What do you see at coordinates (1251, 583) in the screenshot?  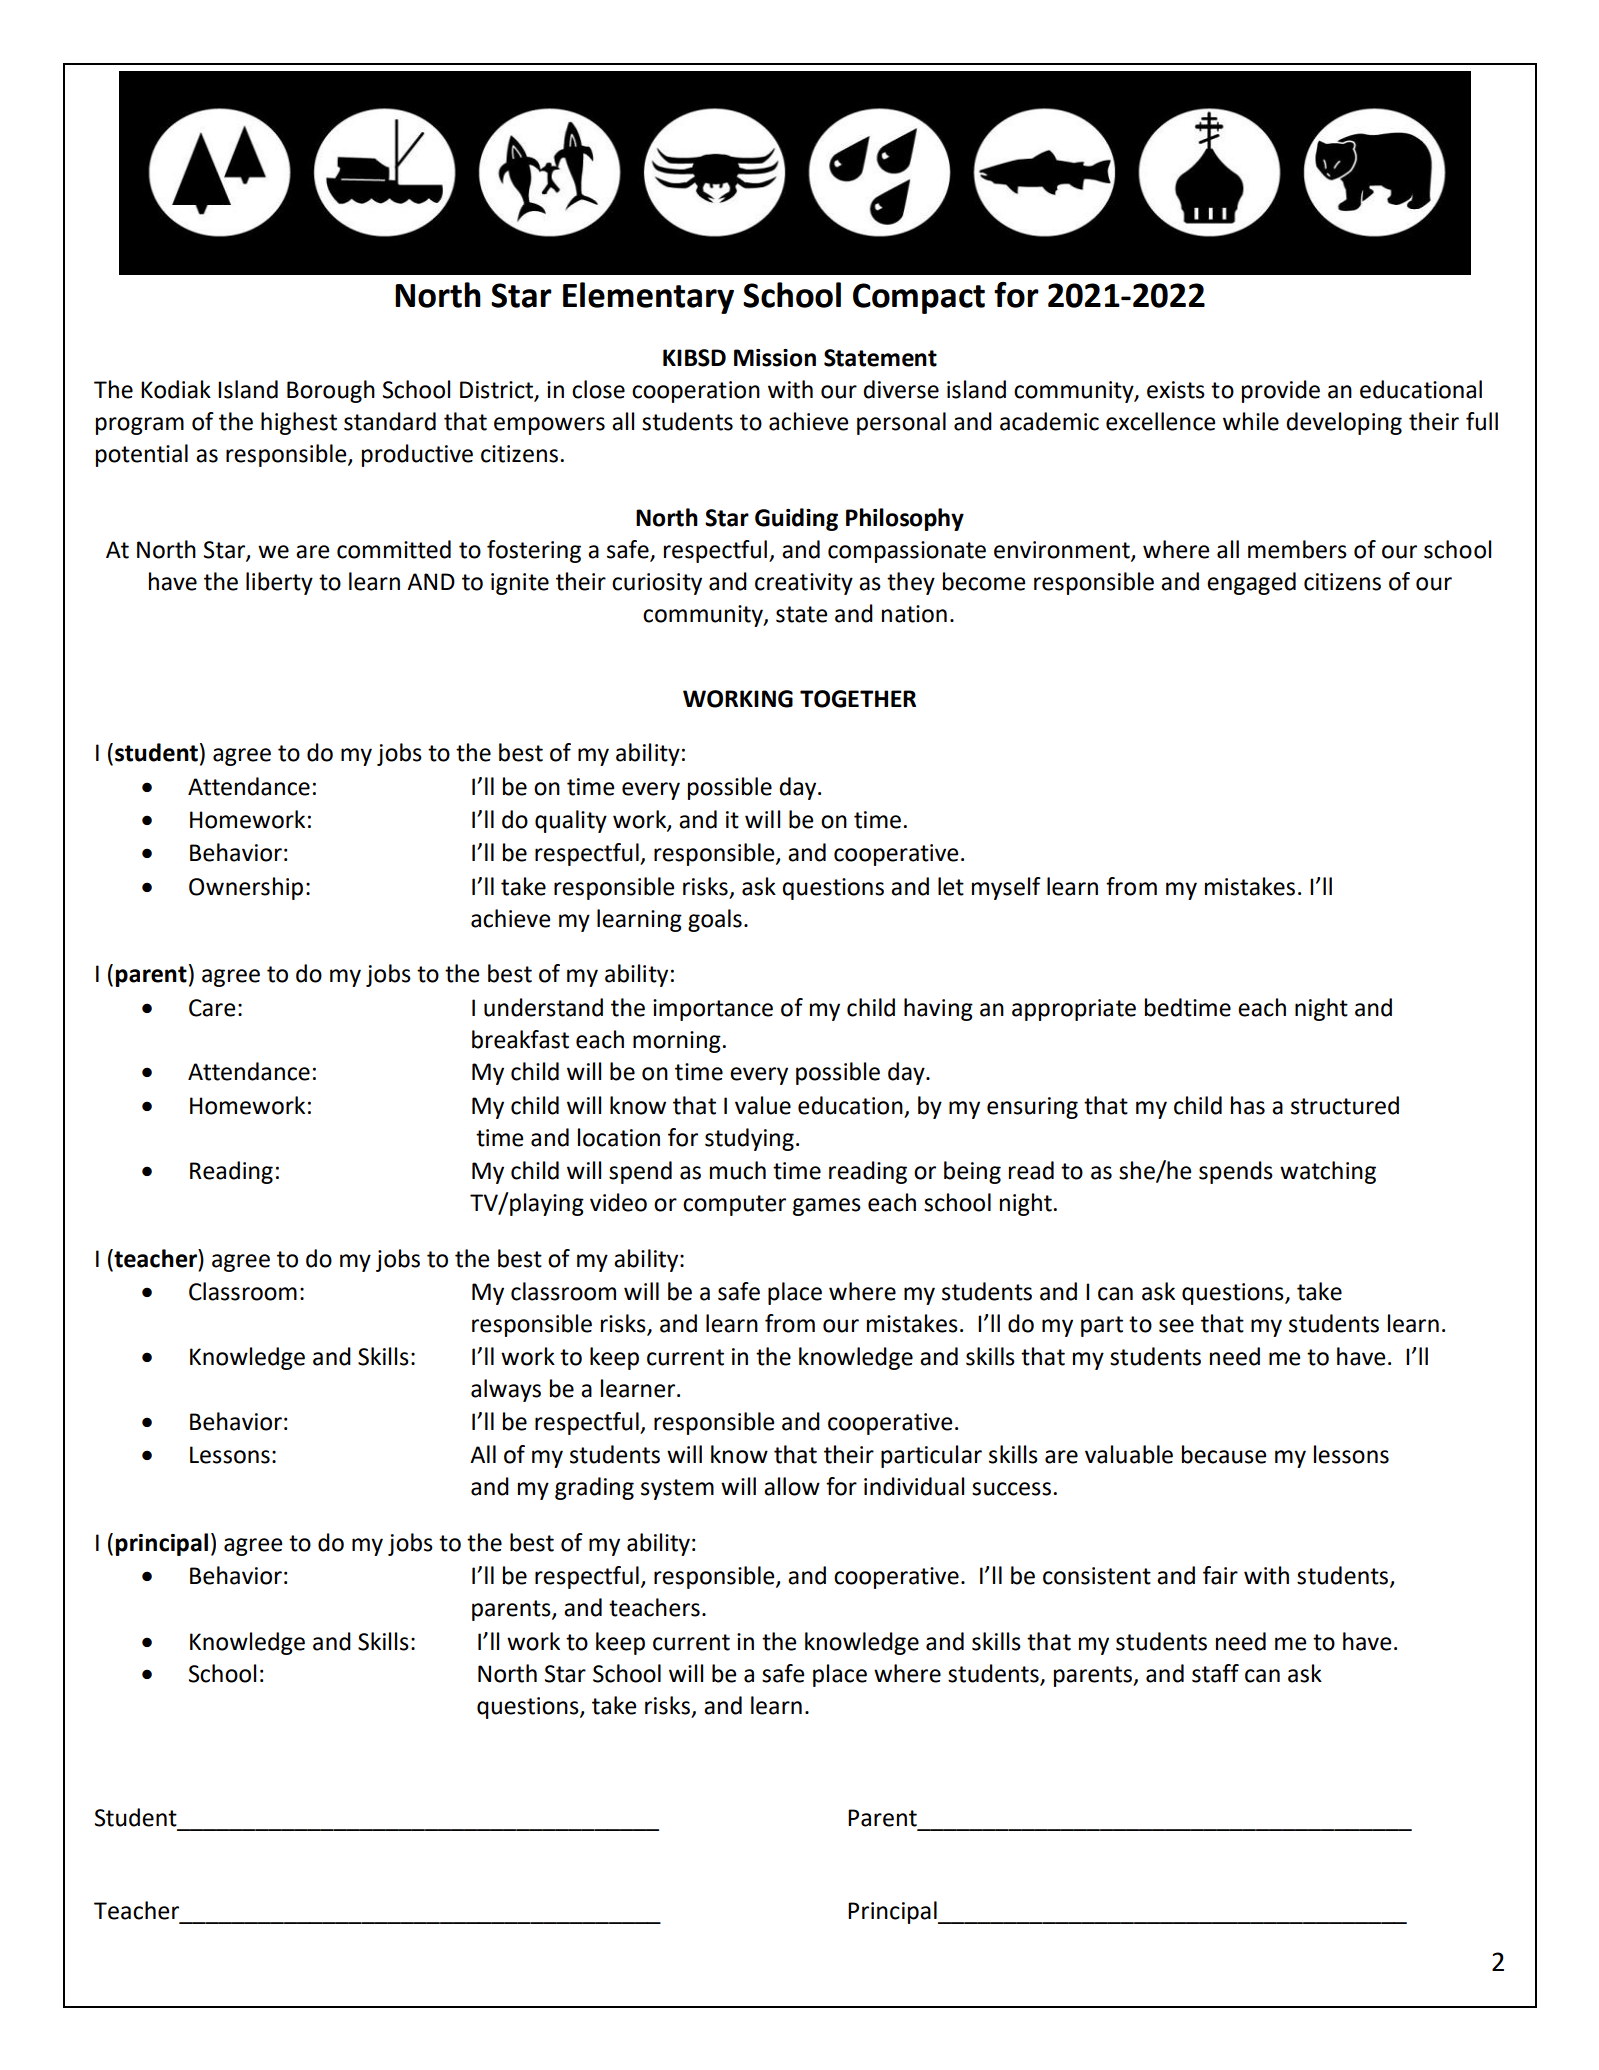 I see `engaged` at bounding box center [1251, 583].
